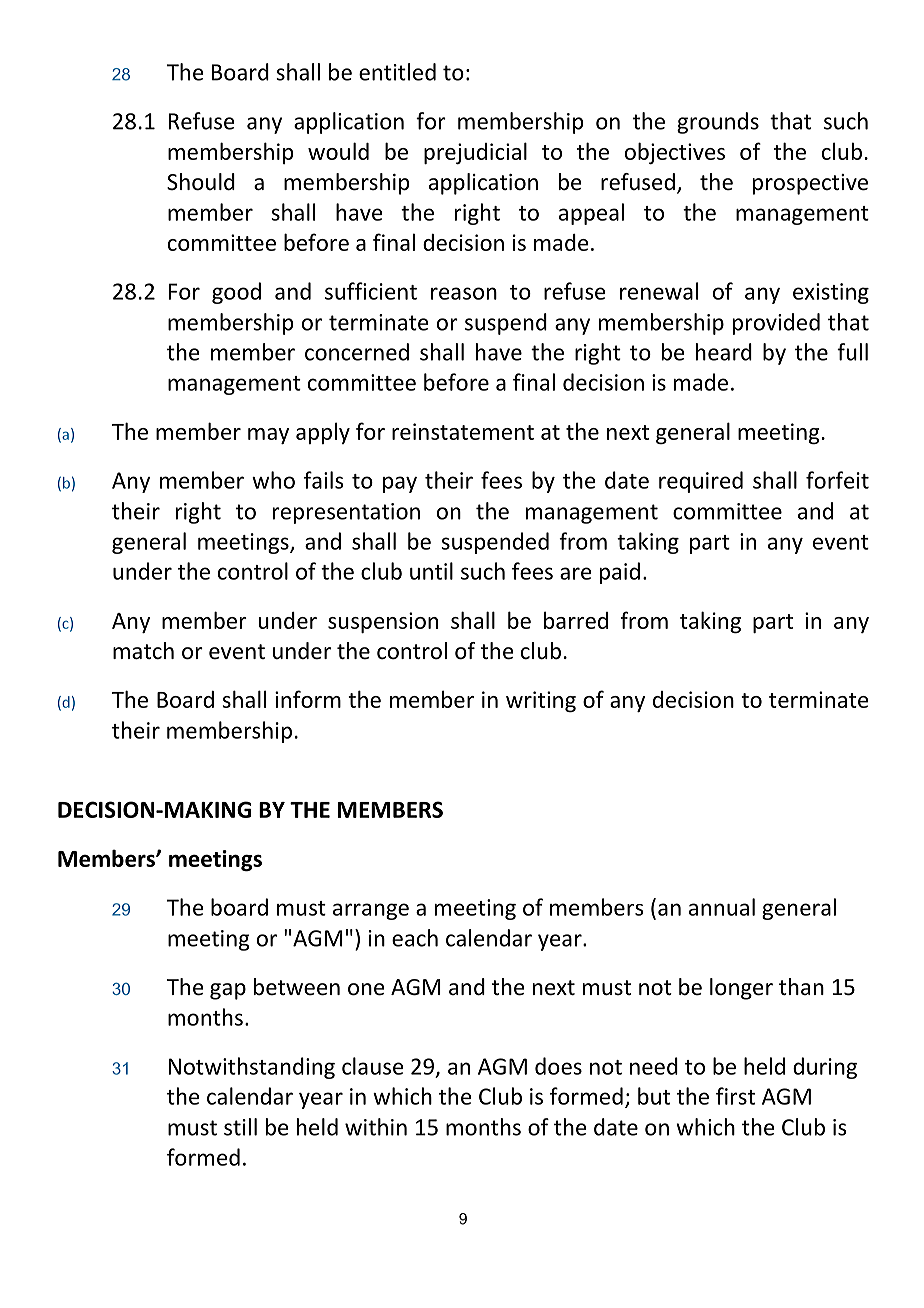  Describe the element at coordinates (722, 907) in the screenshot. I see `annual` at that location.
